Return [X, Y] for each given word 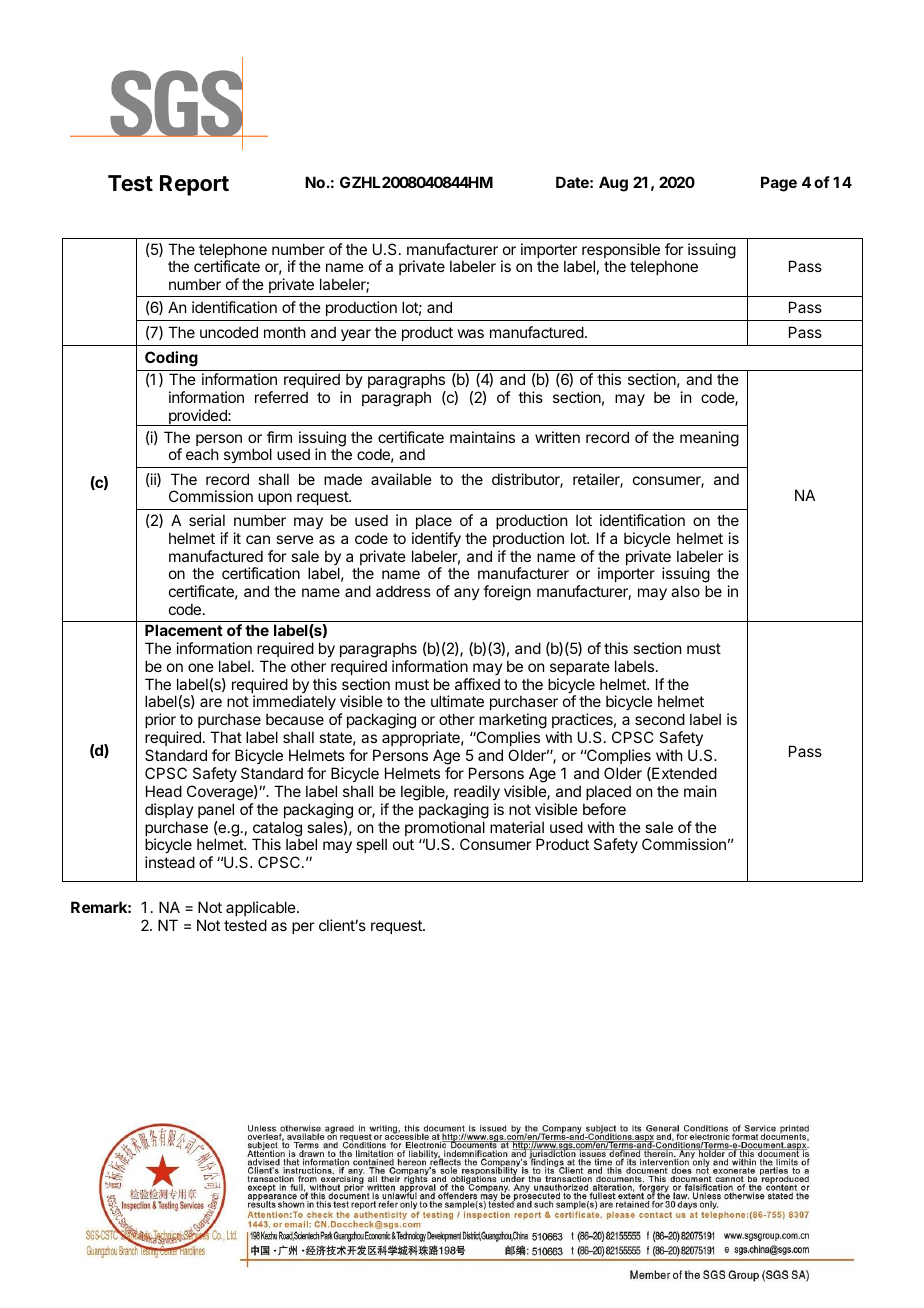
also [685, 591]
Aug [613, 184]
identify [436, 539]
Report [194, 185]
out [403, 844]
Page [779, 184]
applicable [262, 908]
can [258, 539]
